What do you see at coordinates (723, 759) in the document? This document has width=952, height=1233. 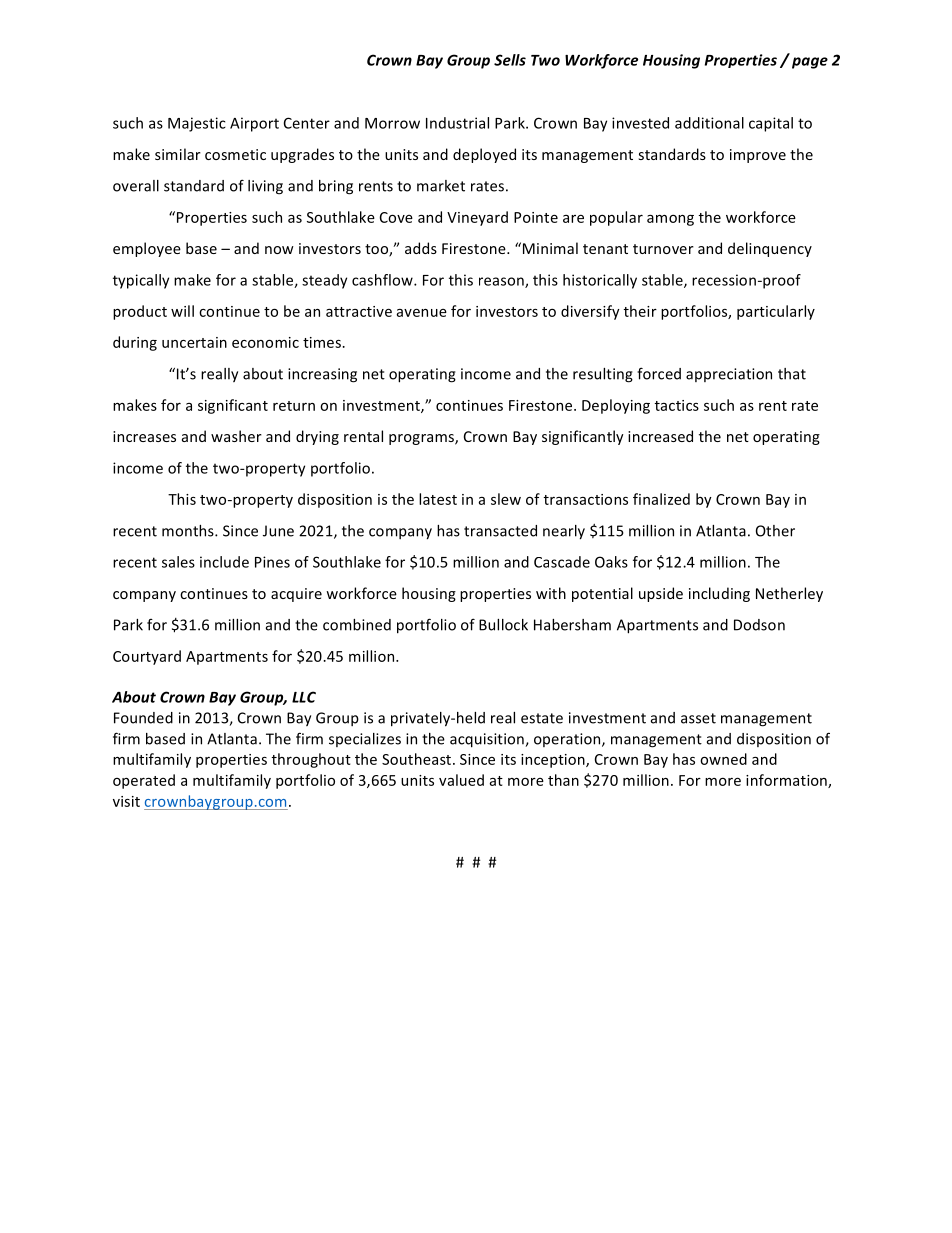 I see `owned` at bounding box center [723, 759].
